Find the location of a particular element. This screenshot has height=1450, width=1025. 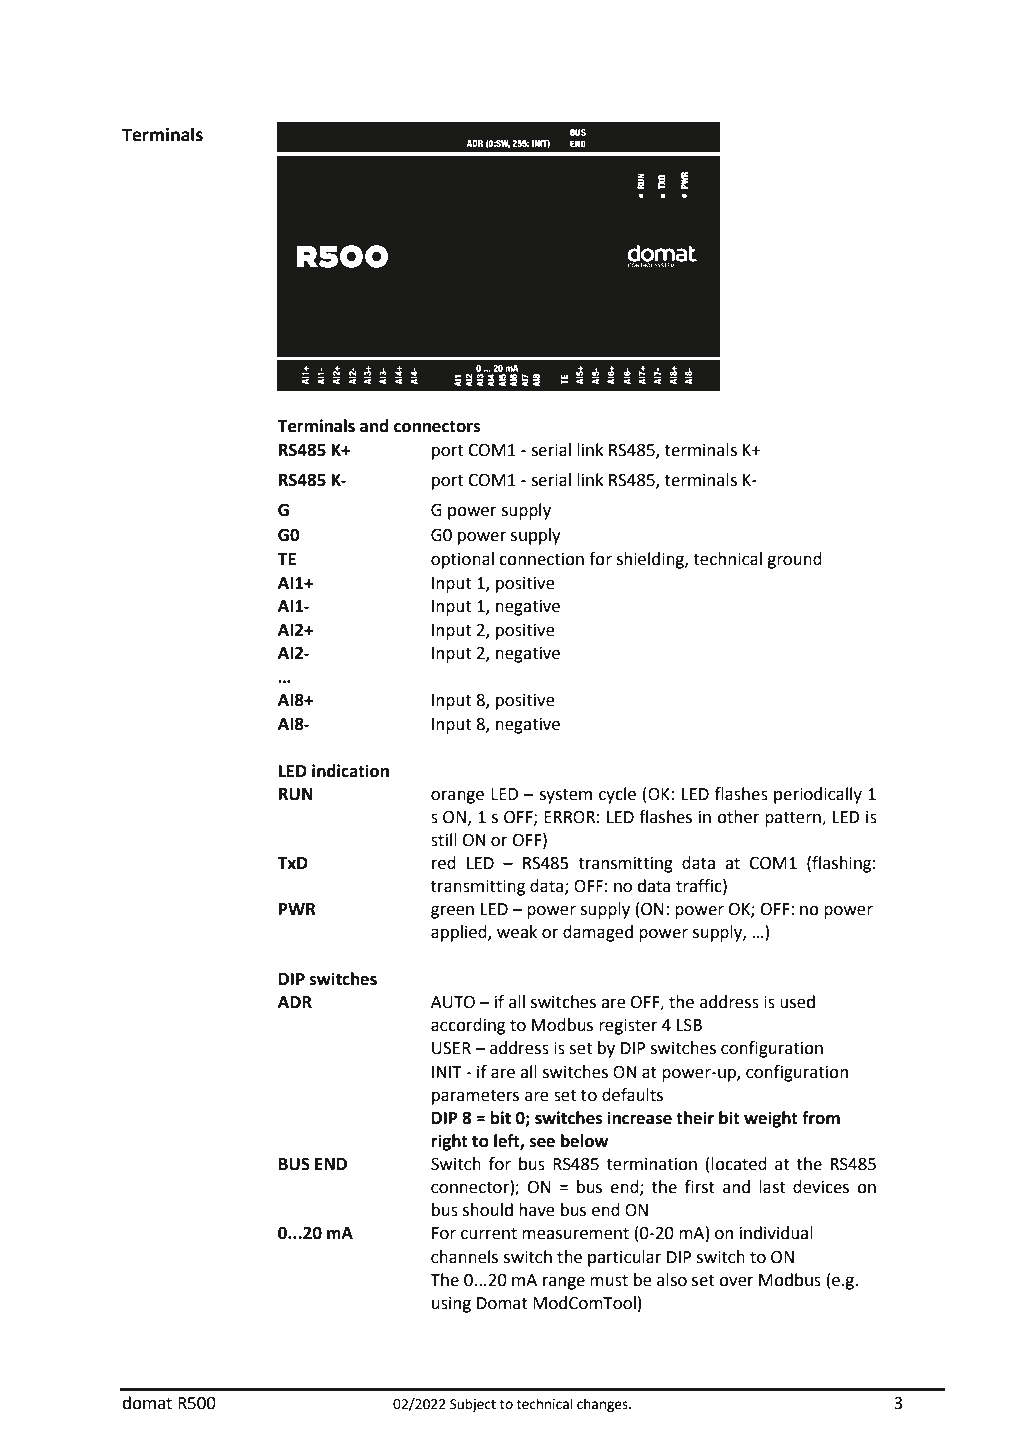

ground is located at coordinates (794, 560).
